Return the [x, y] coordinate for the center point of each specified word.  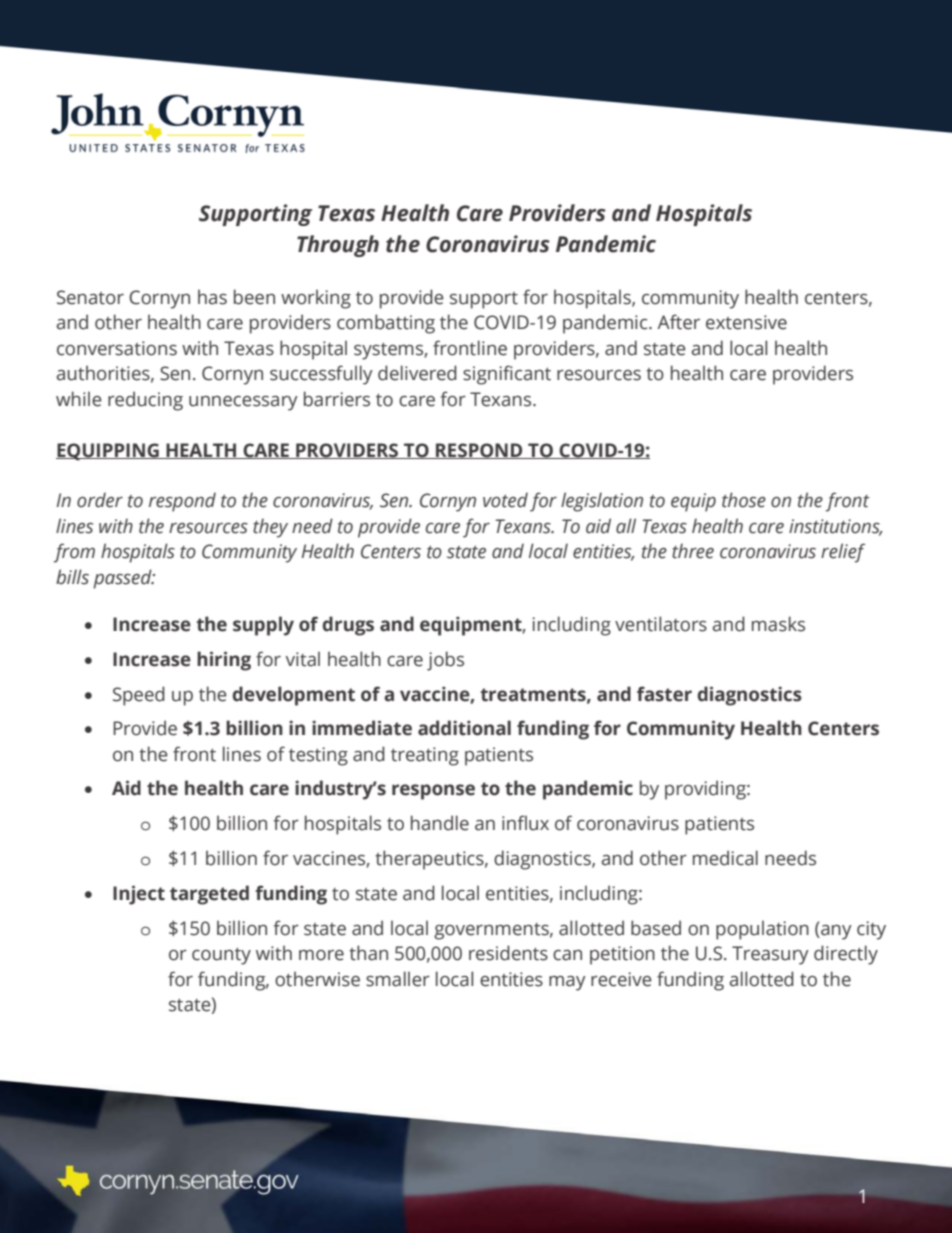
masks [778, 624]
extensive [746, 322]
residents [508, 953]
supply [263, 626]
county [221, 956]
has [212, 297]
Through [338, 246]
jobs [445, 661]
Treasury [770, 955]
